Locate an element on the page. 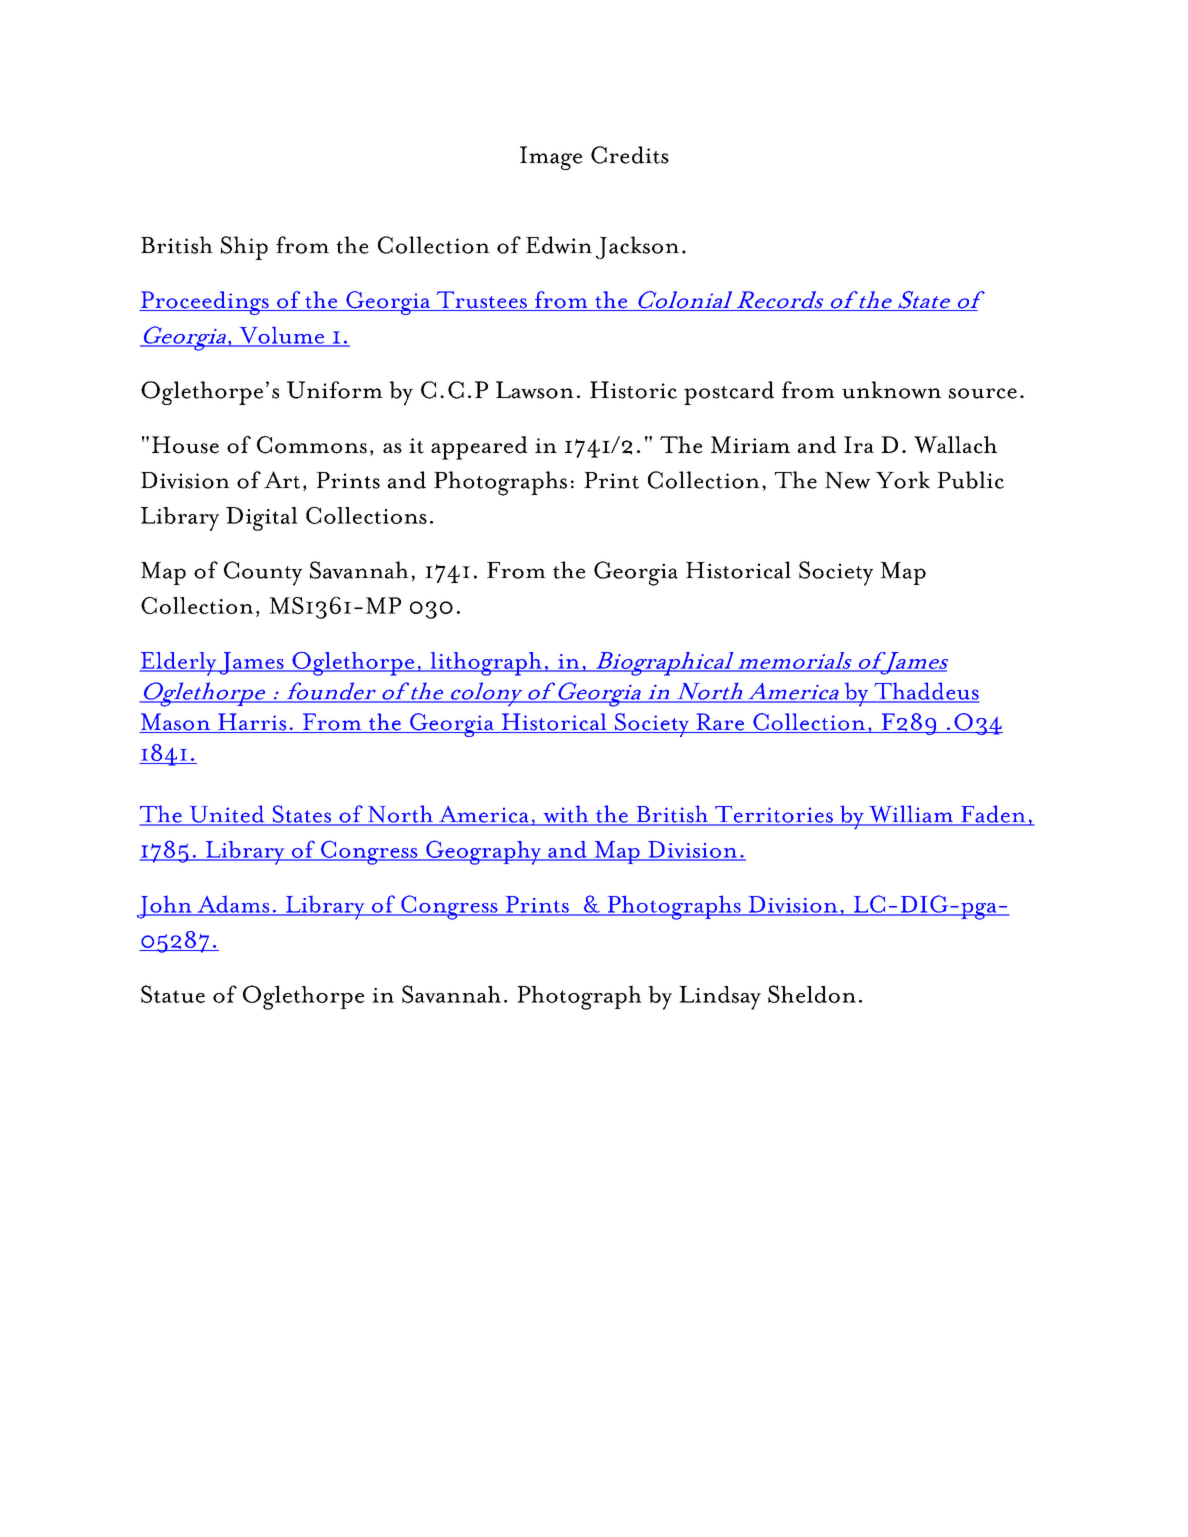 The image size is (1188, 1537). William is located at coordinates (911, 815).
